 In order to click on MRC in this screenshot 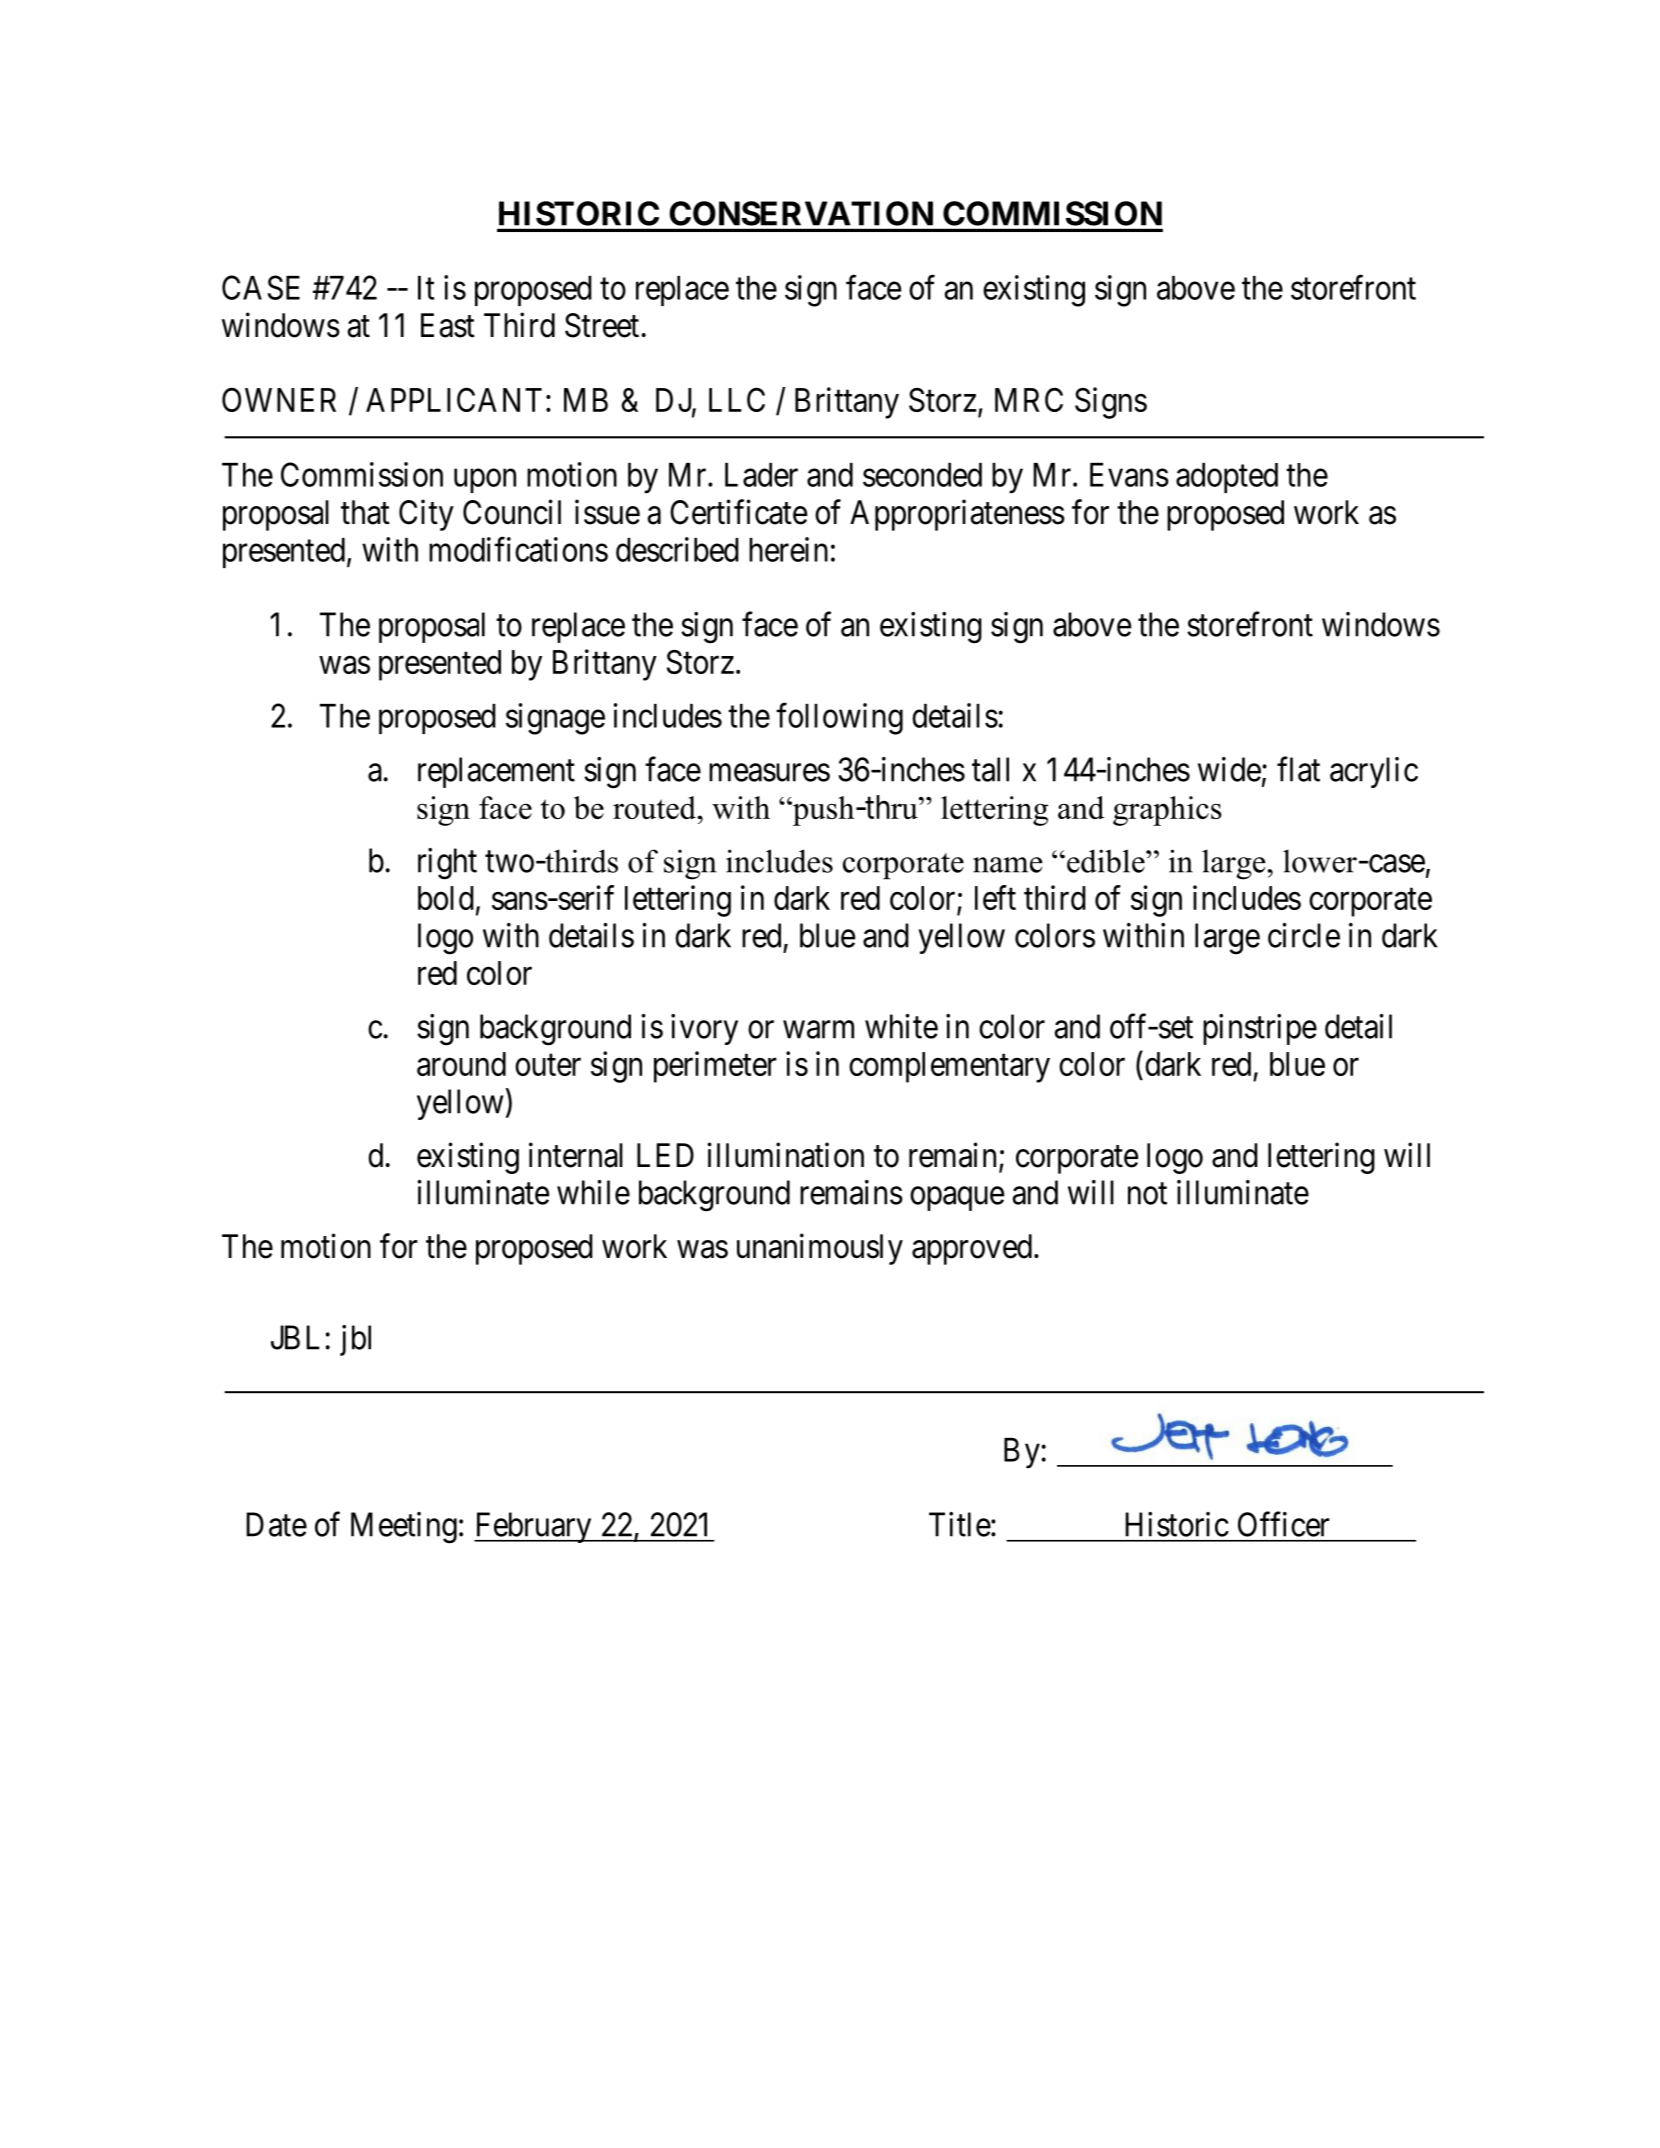, I will do `click(1029, 399)`.
